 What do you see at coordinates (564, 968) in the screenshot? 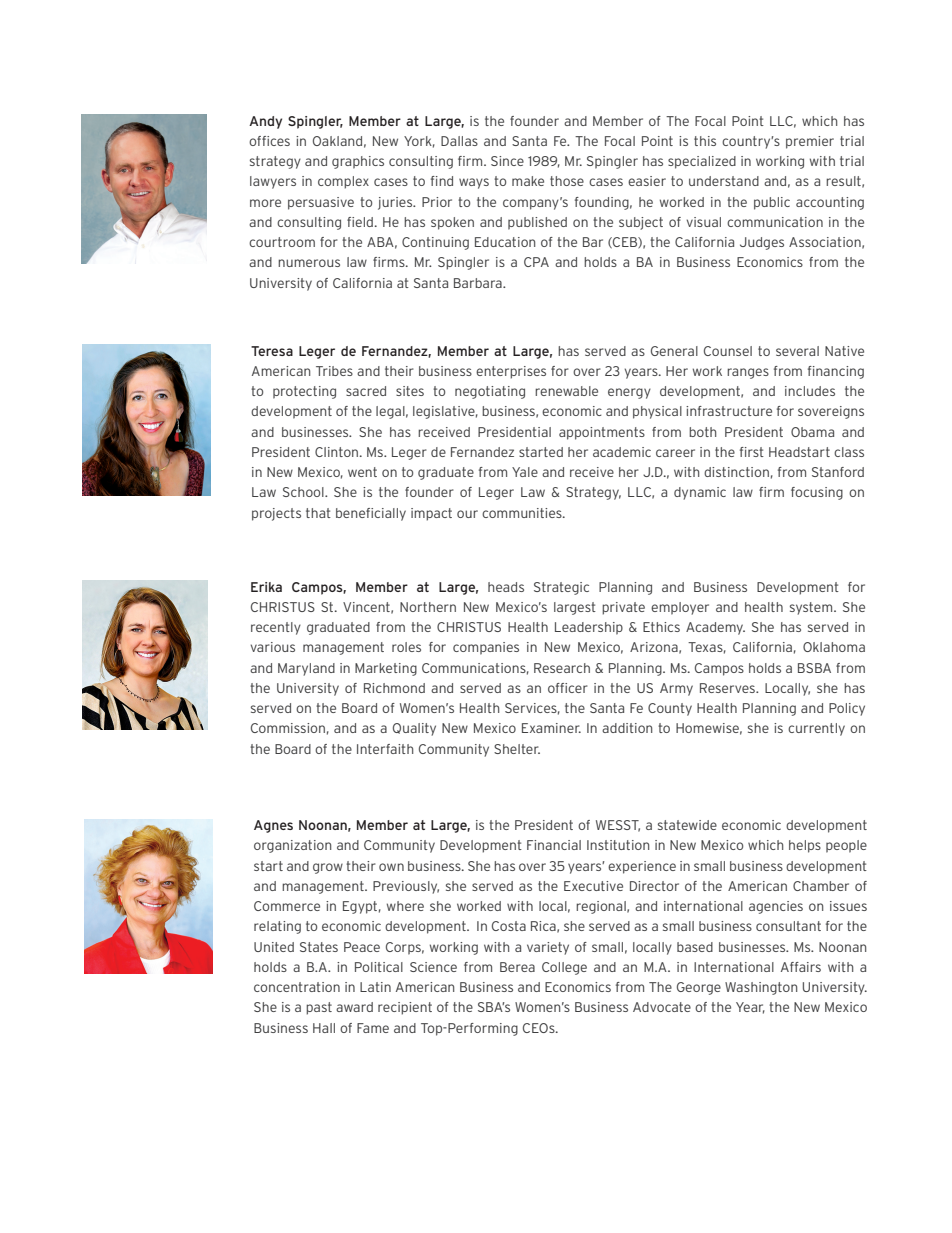
I see `College` at bounding box center [564, 968].
